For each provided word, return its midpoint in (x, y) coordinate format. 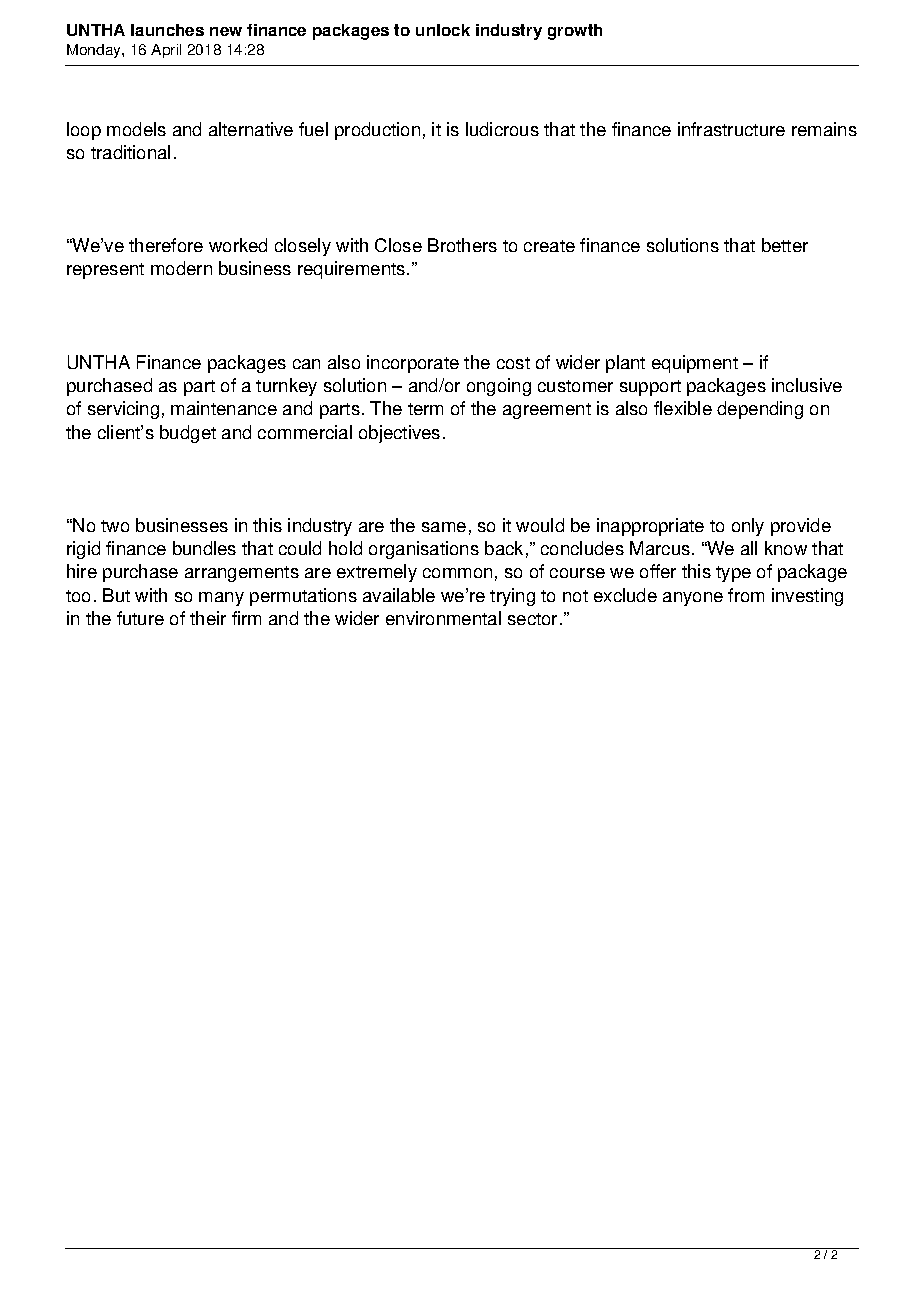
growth (575, 32)
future (140, 618)
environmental (443, 618)
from (746, 595)
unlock (443, 30)
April (166, 51)
